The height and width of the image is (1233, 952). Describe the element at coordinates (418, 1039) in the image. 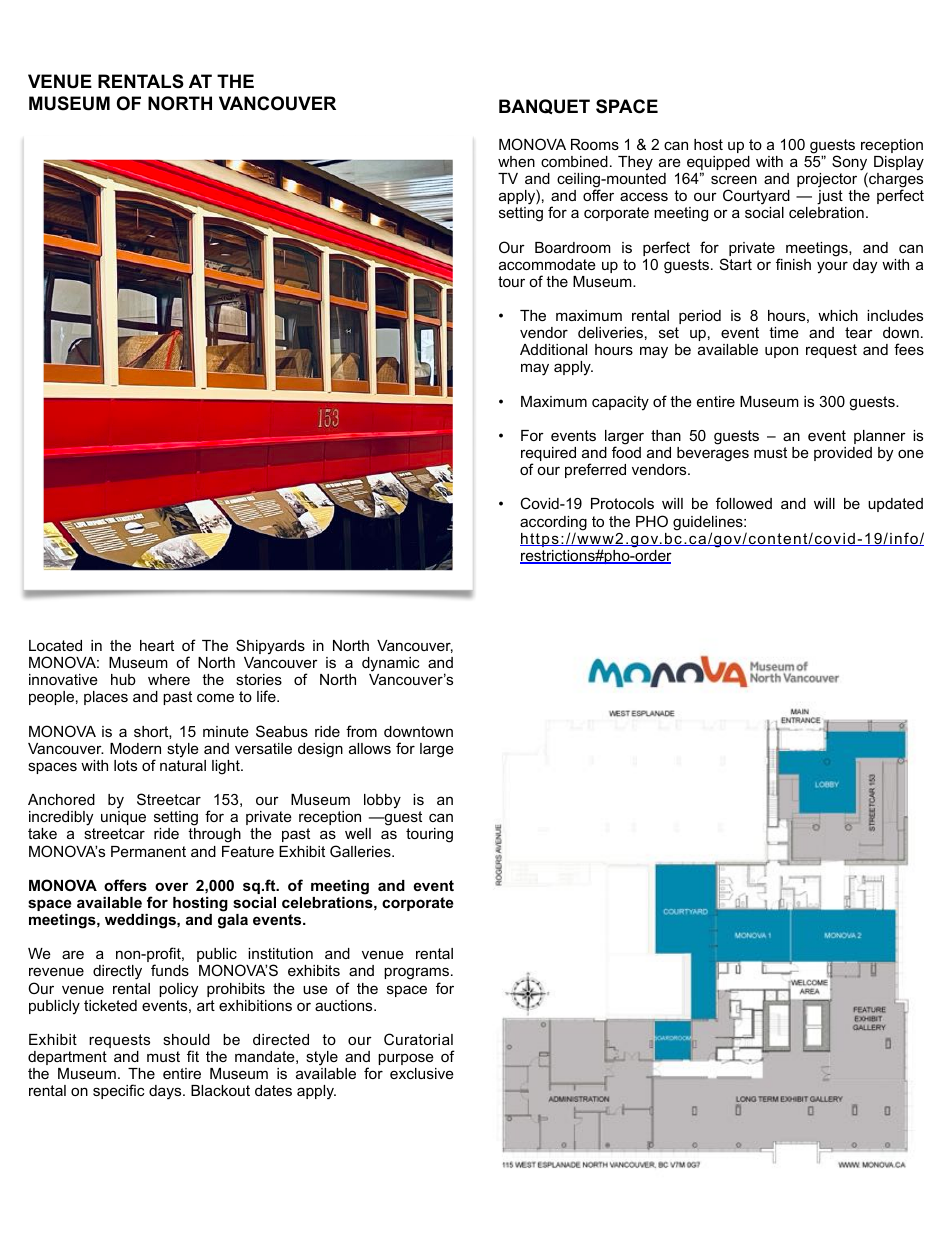

I see `Curatorial` at that location.
